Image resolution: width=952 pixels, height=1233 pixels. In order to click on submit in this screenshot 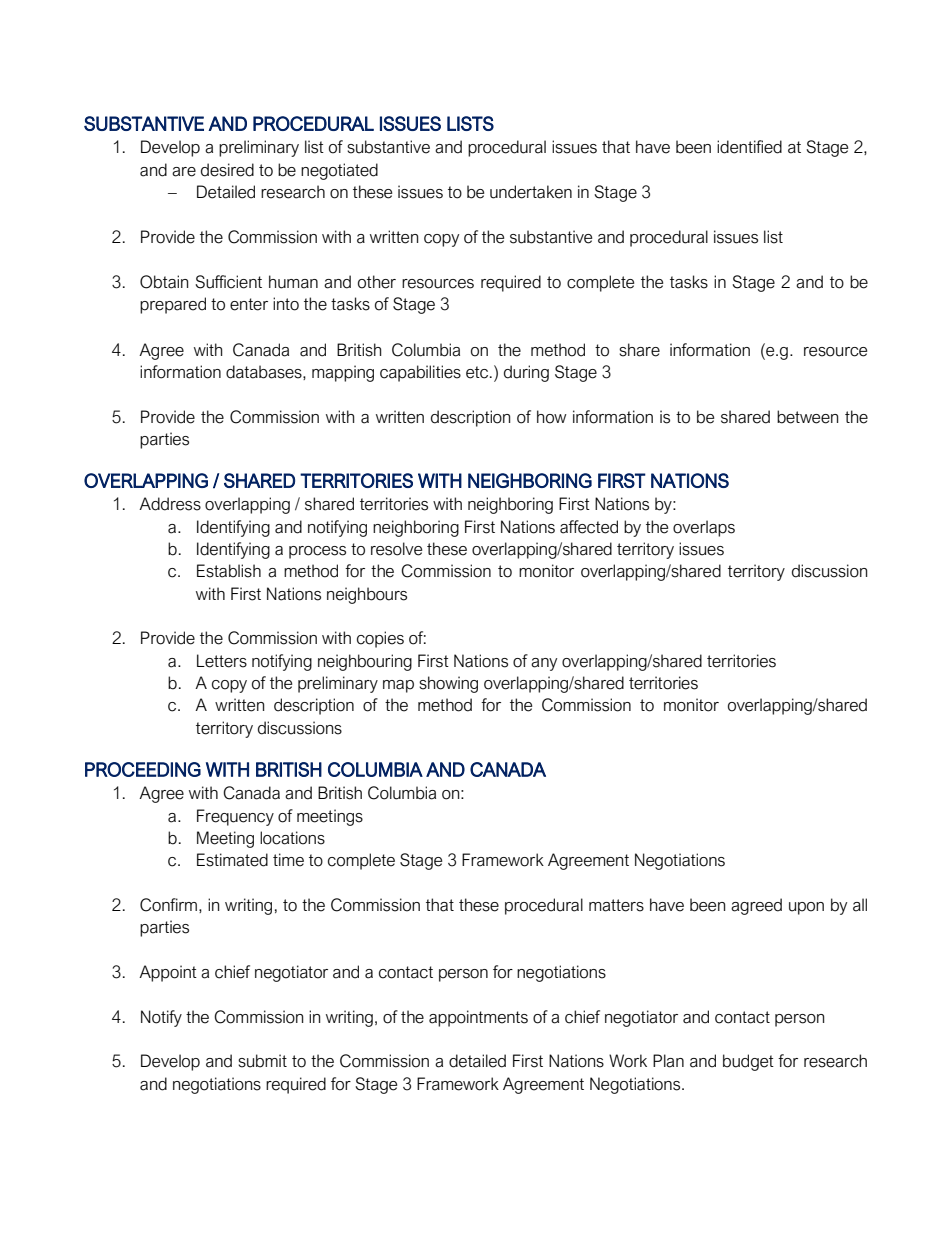, I will do `click(262, 1061)`.
